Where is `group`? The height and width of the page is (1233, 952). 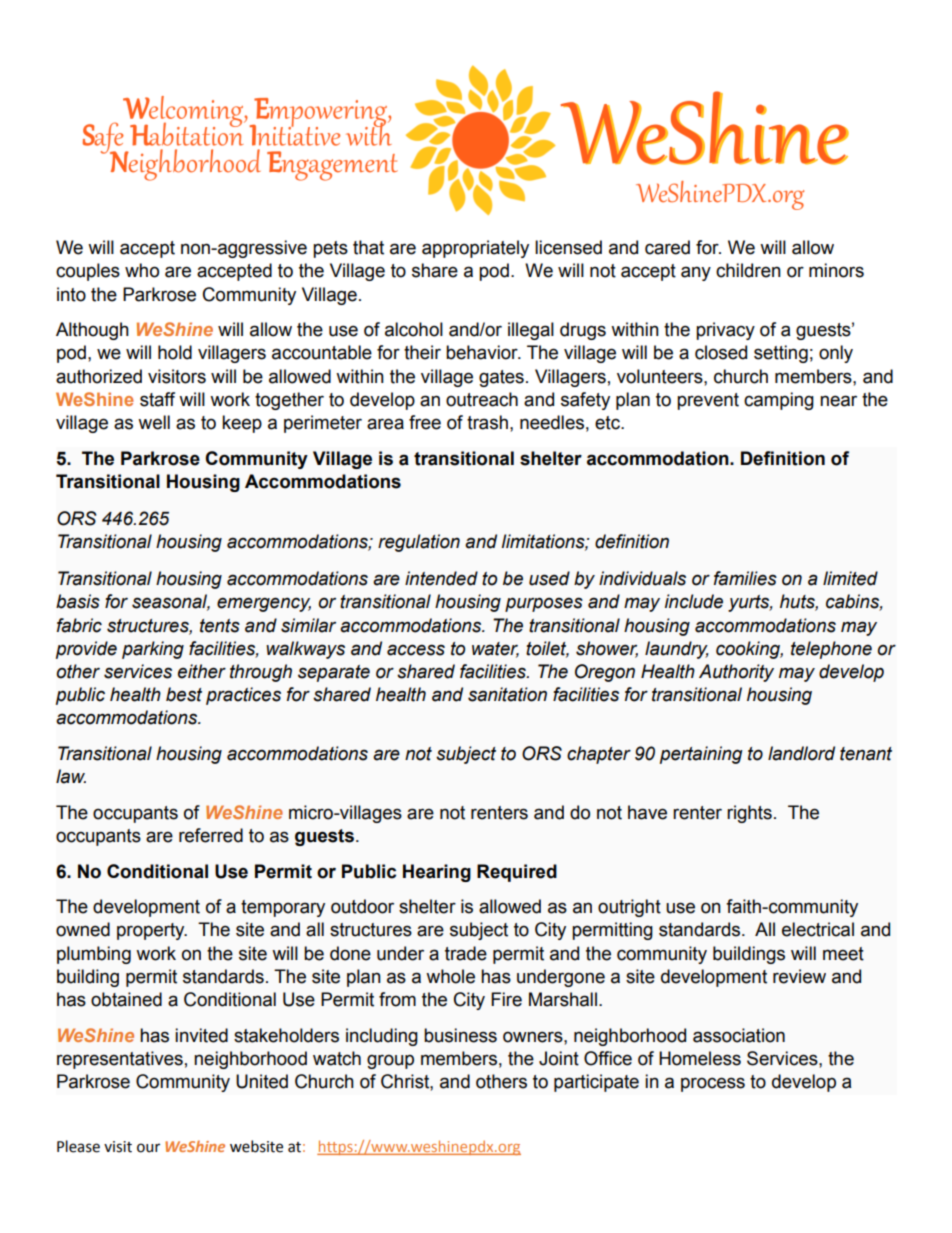 group is located at coordinates (390, 1061).
